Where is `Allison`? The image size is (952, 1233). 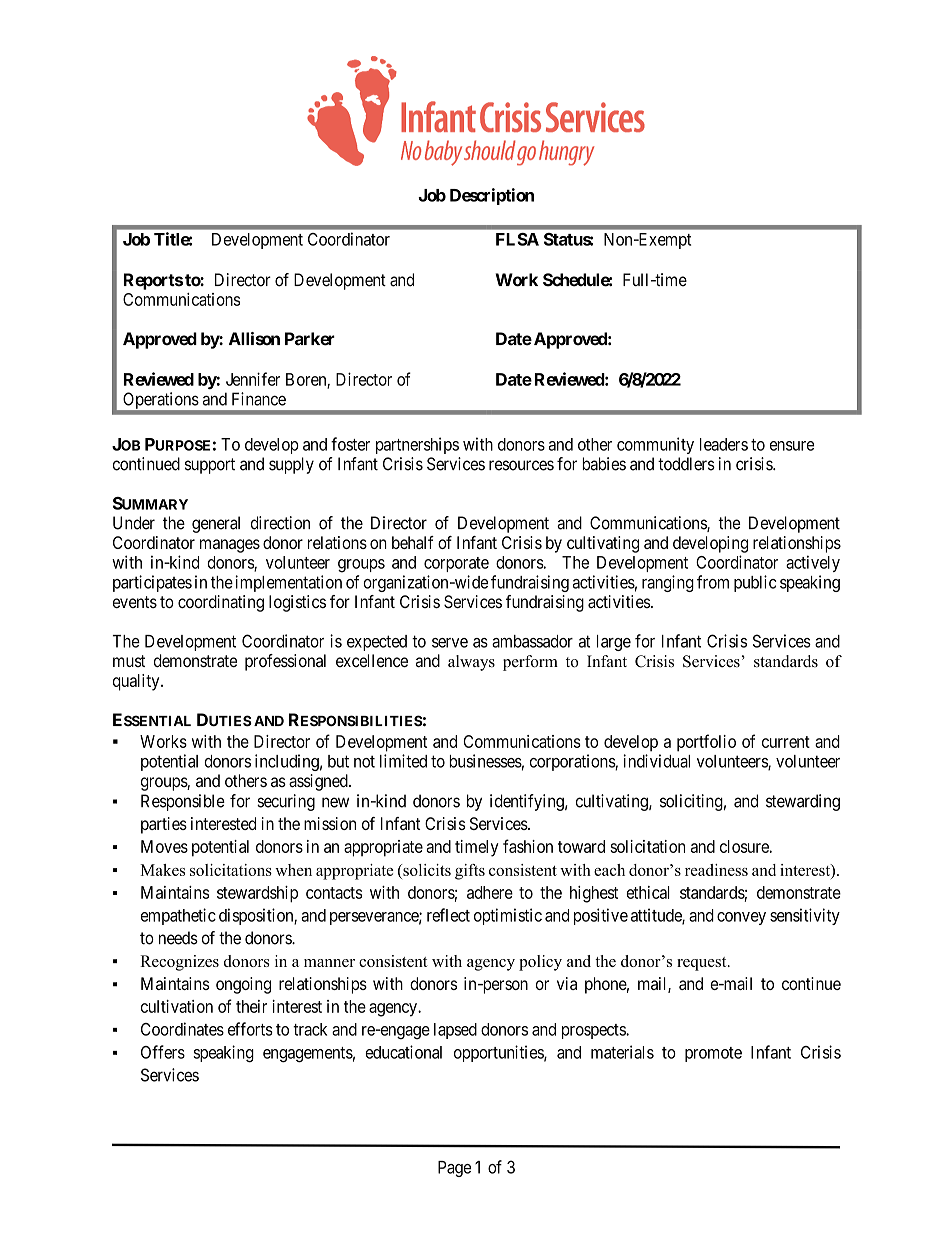 Allison is located at coordinates (254, 339).
